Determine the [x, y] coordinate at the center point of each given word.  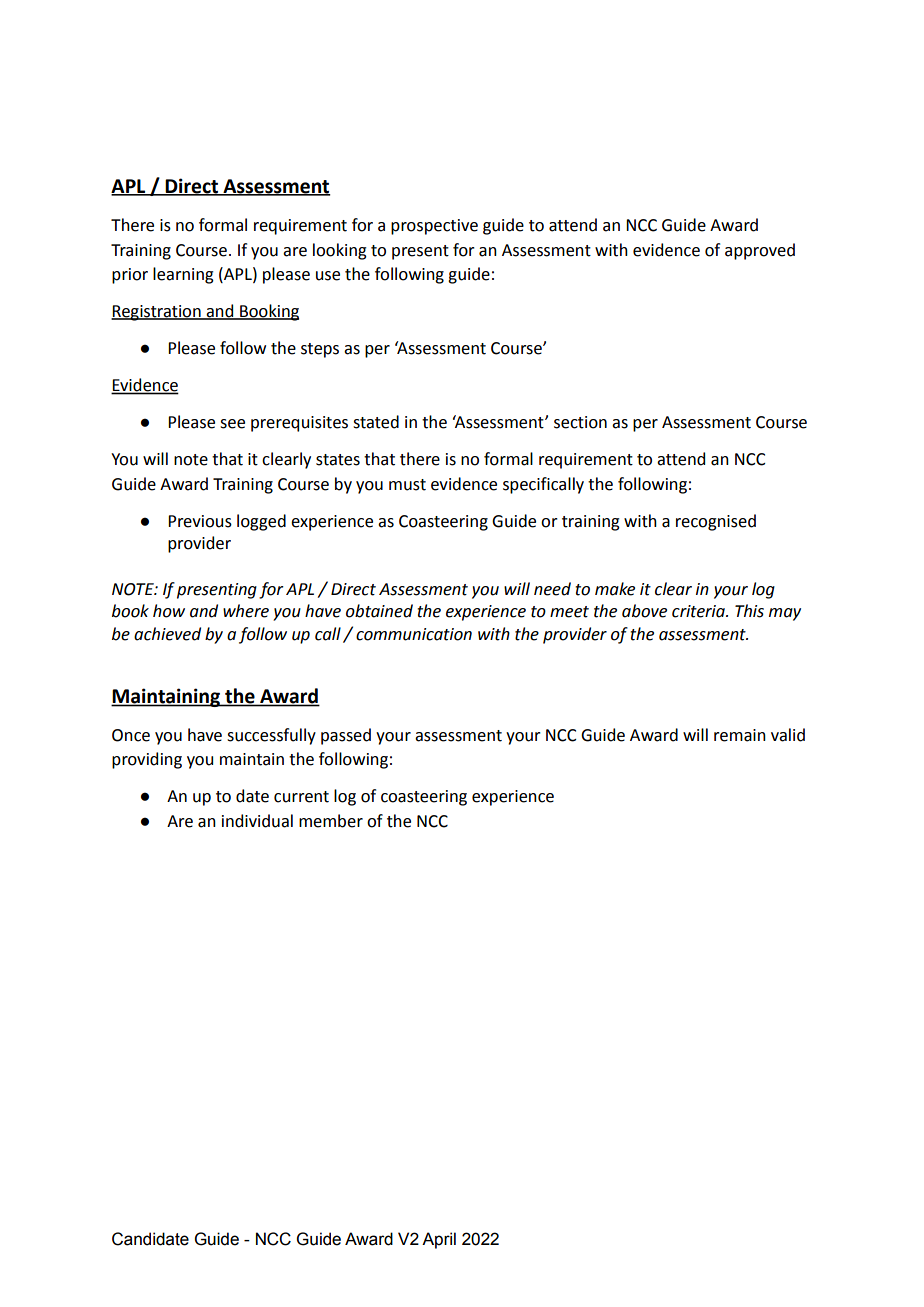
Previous [200, 521]
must [407, 485]
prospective [434, 227]
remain [740, 735]
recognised [716, 522]
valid [788, 735]
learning [183, 275]
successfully [271, 736]
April [439, 1240]
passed [346, 736]
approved [760, 251]
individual [257, 821]
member [331, 821]
